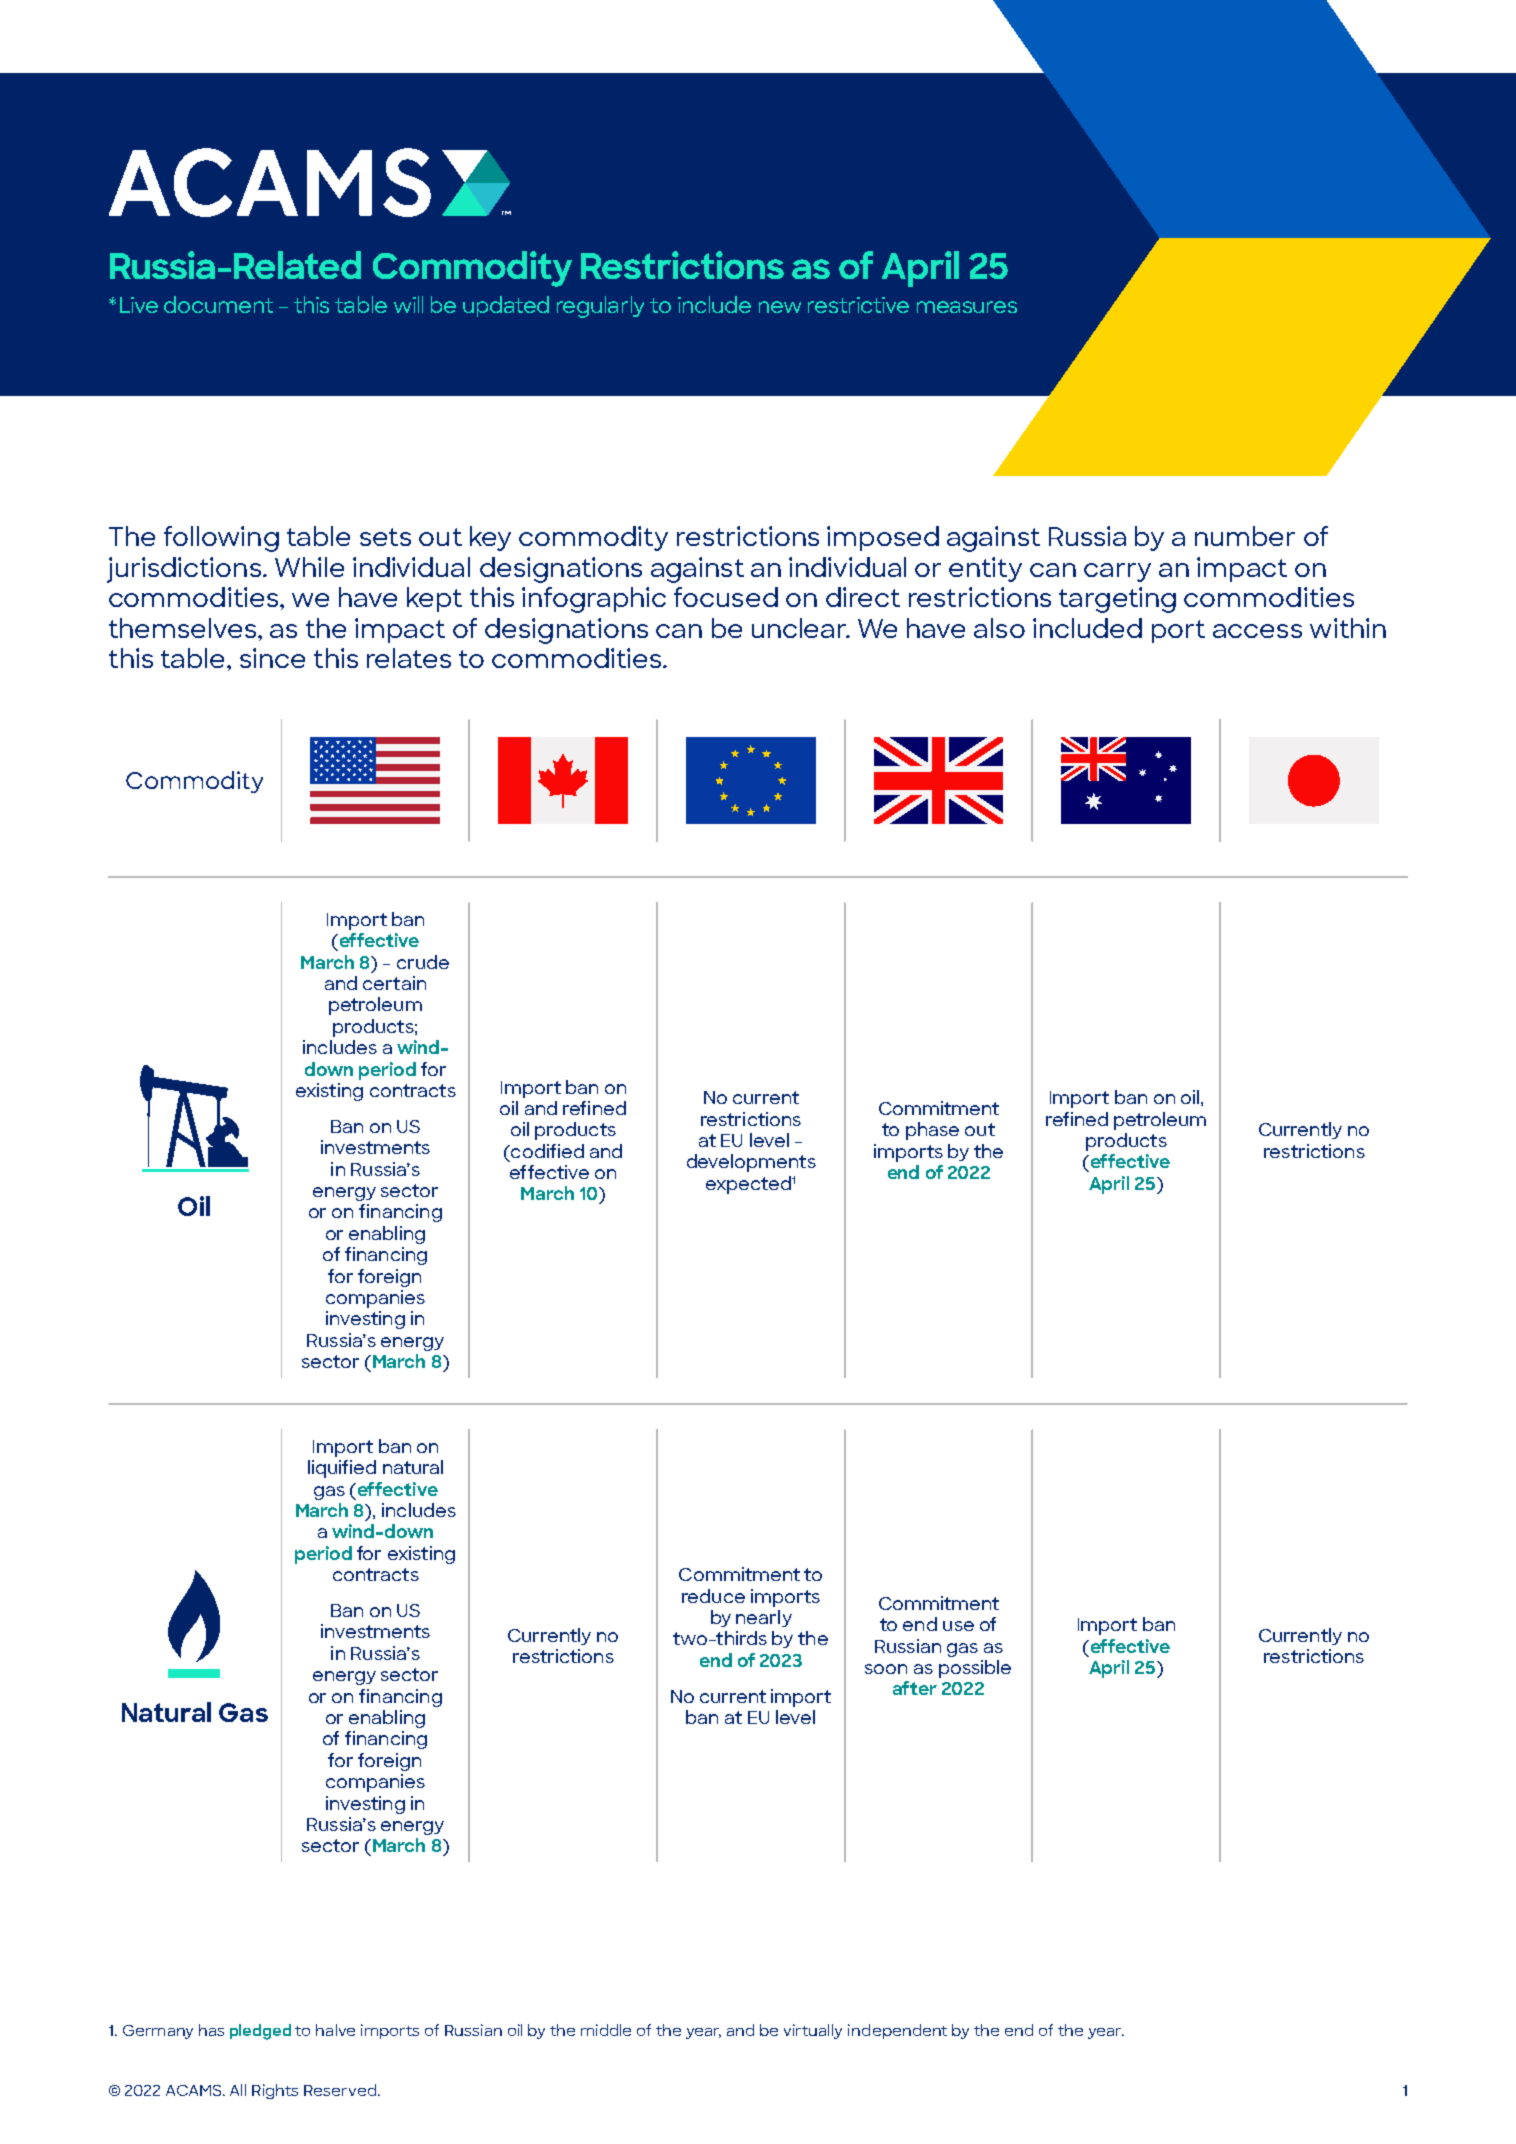 The image size is (1516, 2144). Describe the element at coordinates (813, 2031) in the screenshot. I see `virtually` at that location.
